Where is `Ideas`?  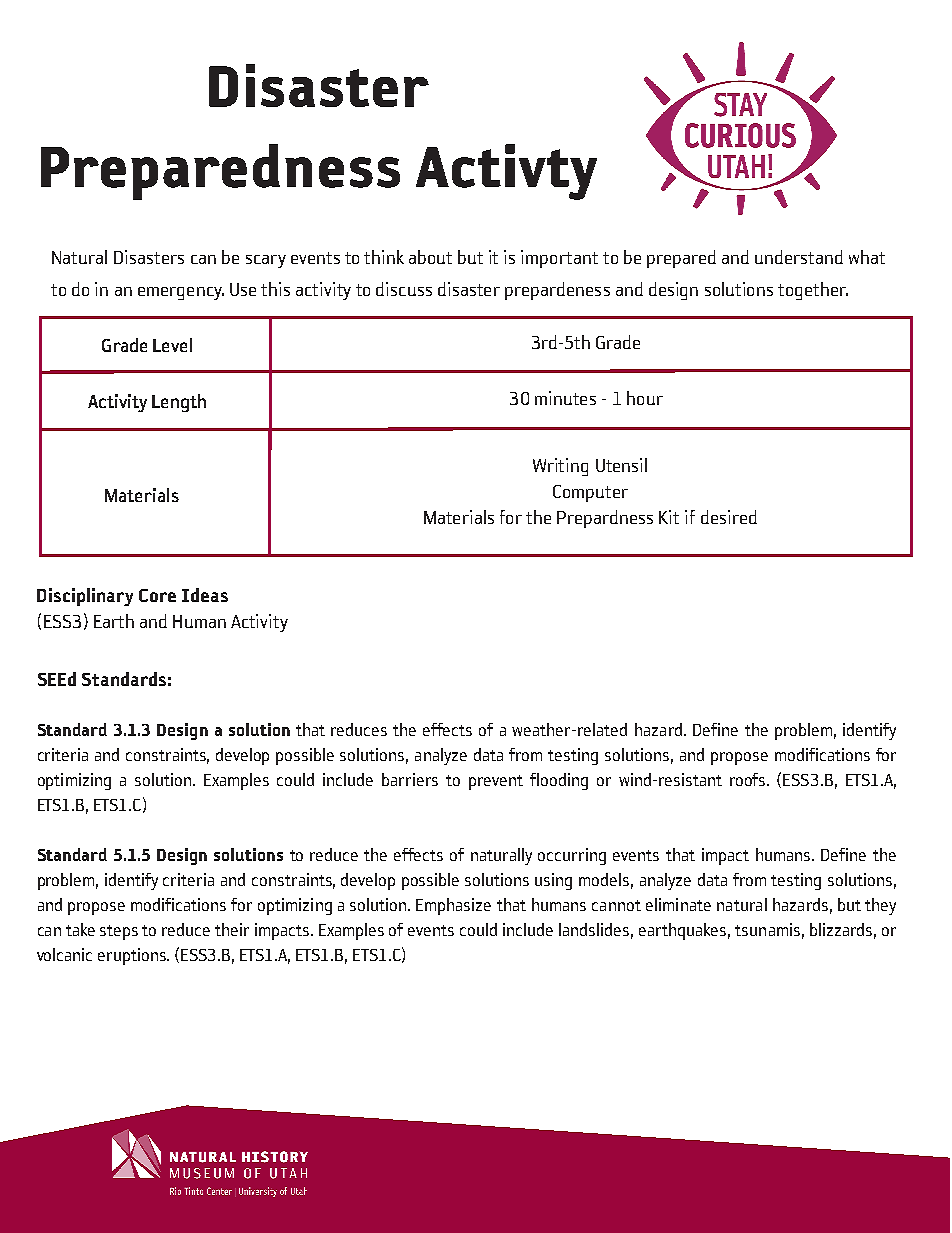 Ideas is located at coordinates (205, 595).
